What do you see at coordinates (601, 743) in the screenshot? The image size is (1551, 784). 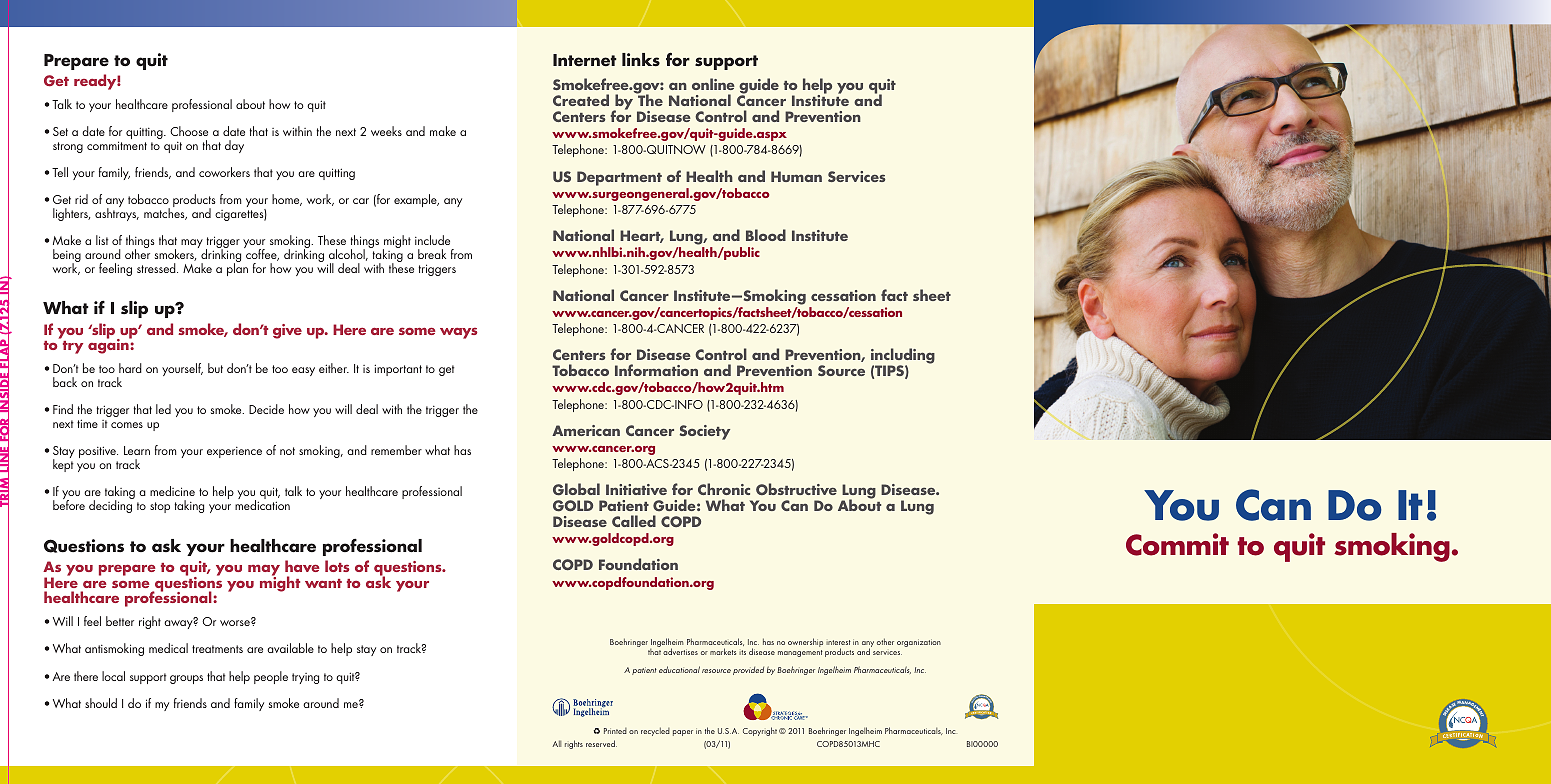 I see `reserved` at bounding box center [601, 743].
